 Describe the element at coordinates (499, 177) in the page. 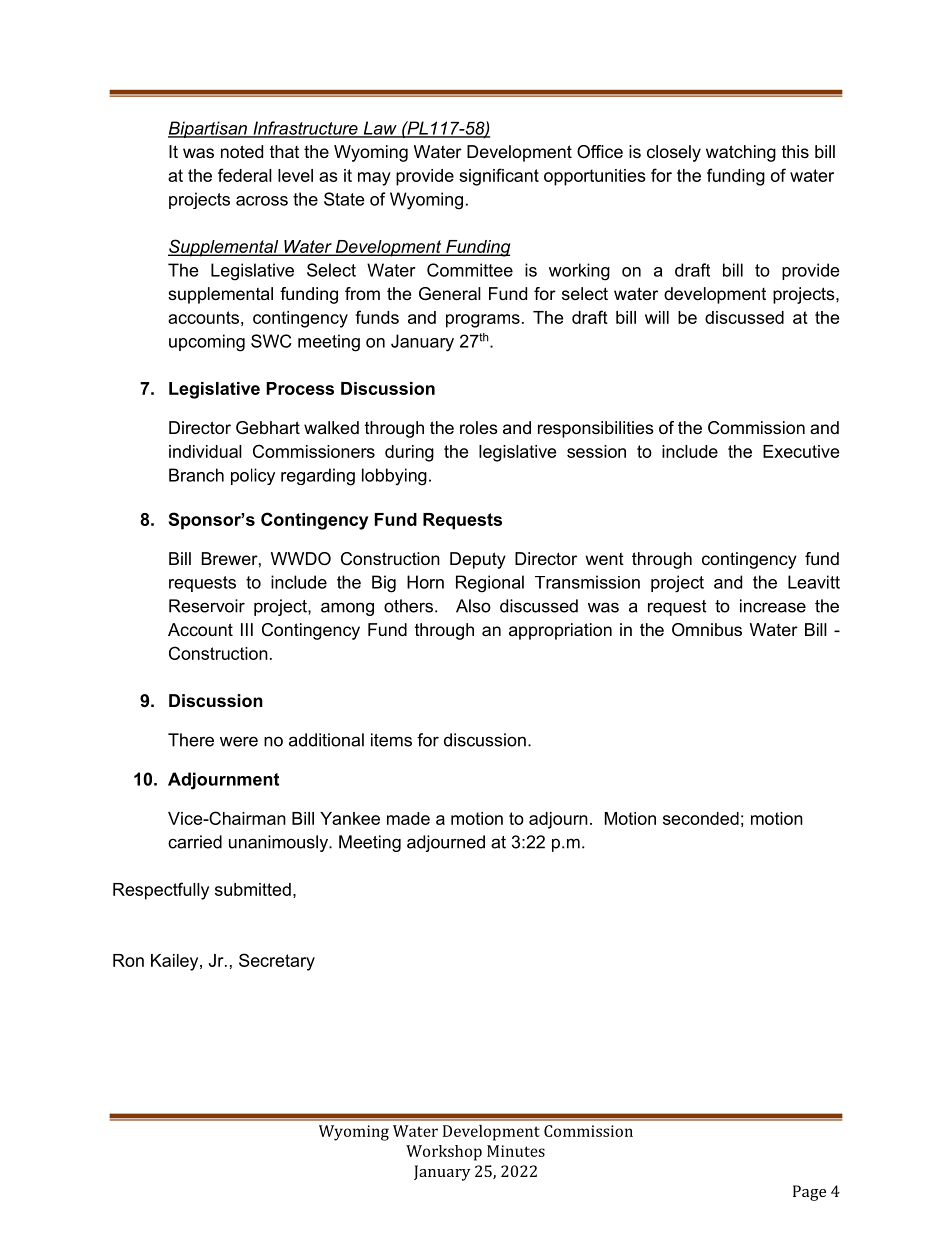

I see `significant` at that location.
